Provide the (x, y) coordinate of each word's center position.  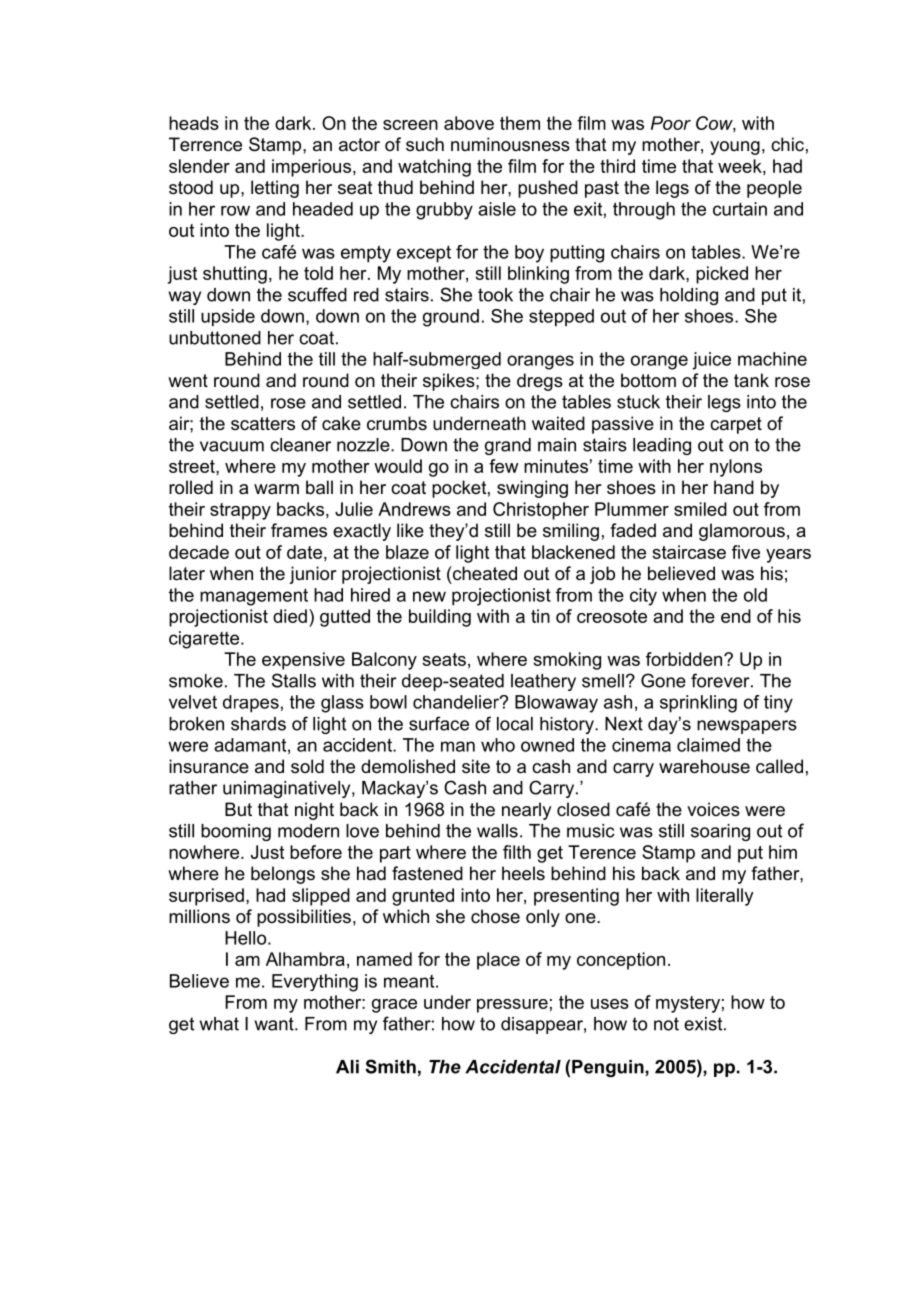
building (440, 618)
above (469, 123)
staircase (689, 552)
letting (275, 189)
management (254, 597)
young (735, 148)
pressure (512, 1006)
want (275, 1024)
